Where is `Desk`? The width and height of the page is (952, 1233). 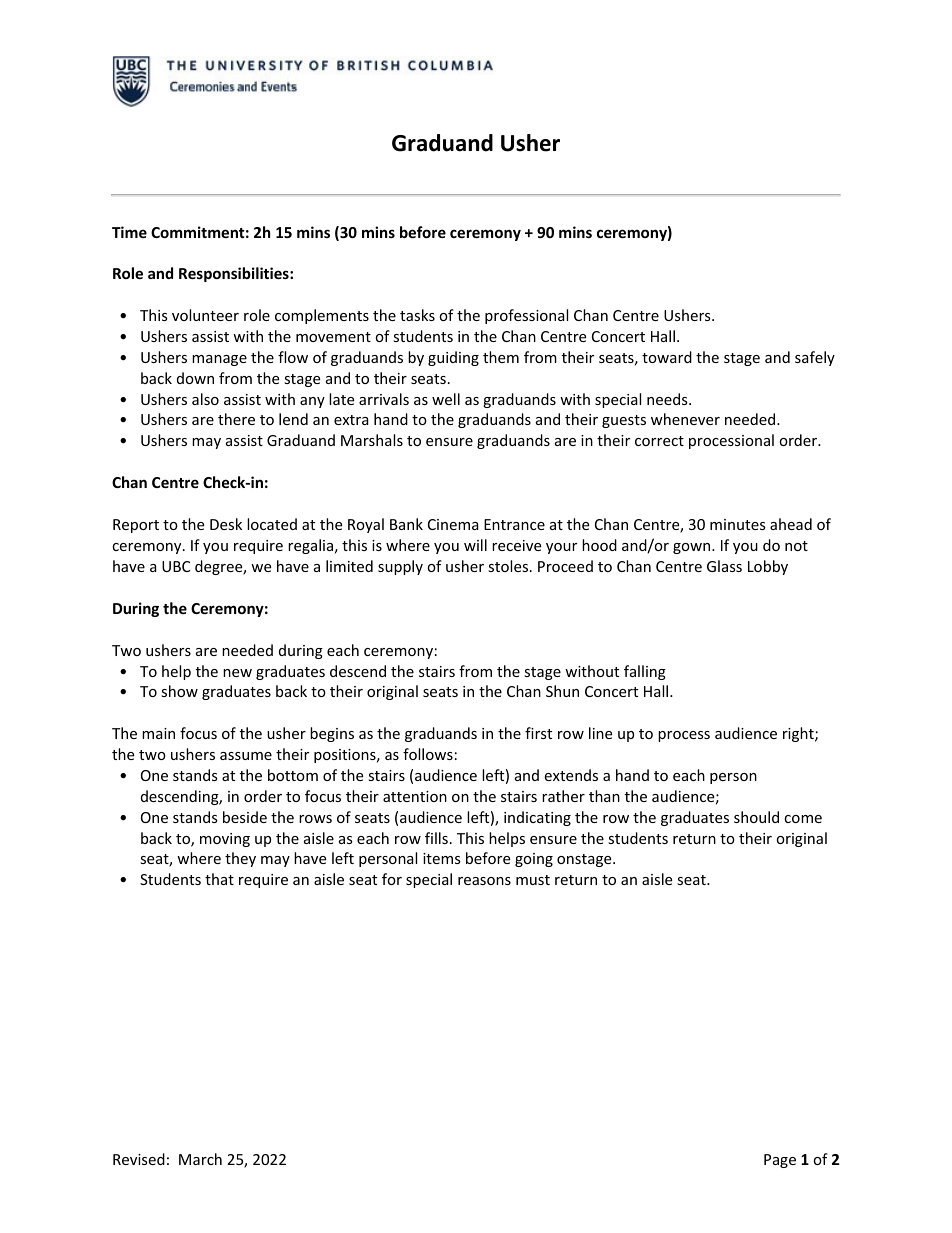
Desk is located at coordinates (226, 524).
